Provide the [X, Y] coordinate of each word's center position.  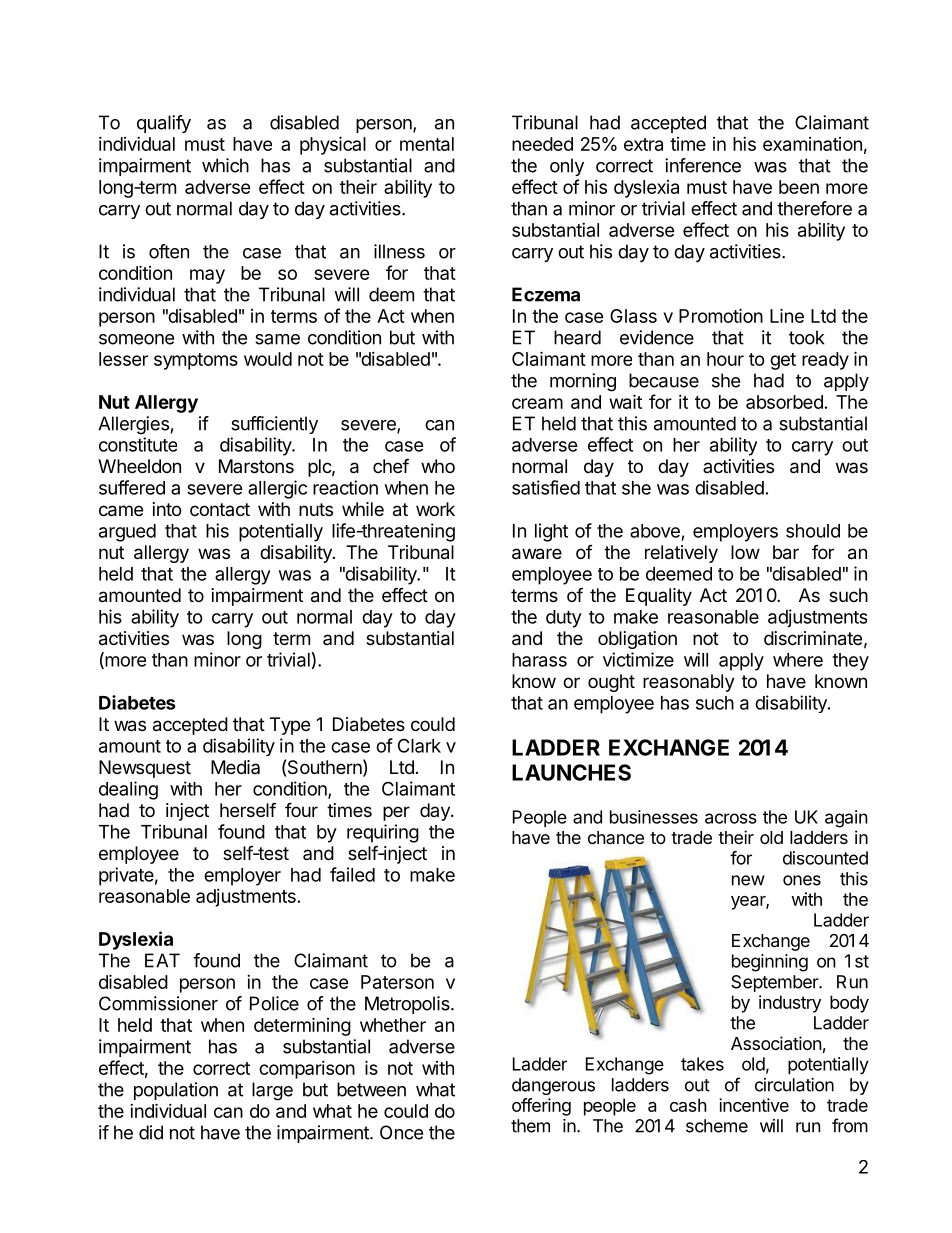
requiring [383, 833]
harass [539, 660]
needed [542, 144]
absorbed [784, 402]
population [176, 1091]
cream [537, 403]
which [225, 165]
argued [127, 533]
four [301, 809]
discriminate [813, 638]
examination [812, 144]
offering [541, 1107]
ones [802, 880]
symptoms [196, 361]
